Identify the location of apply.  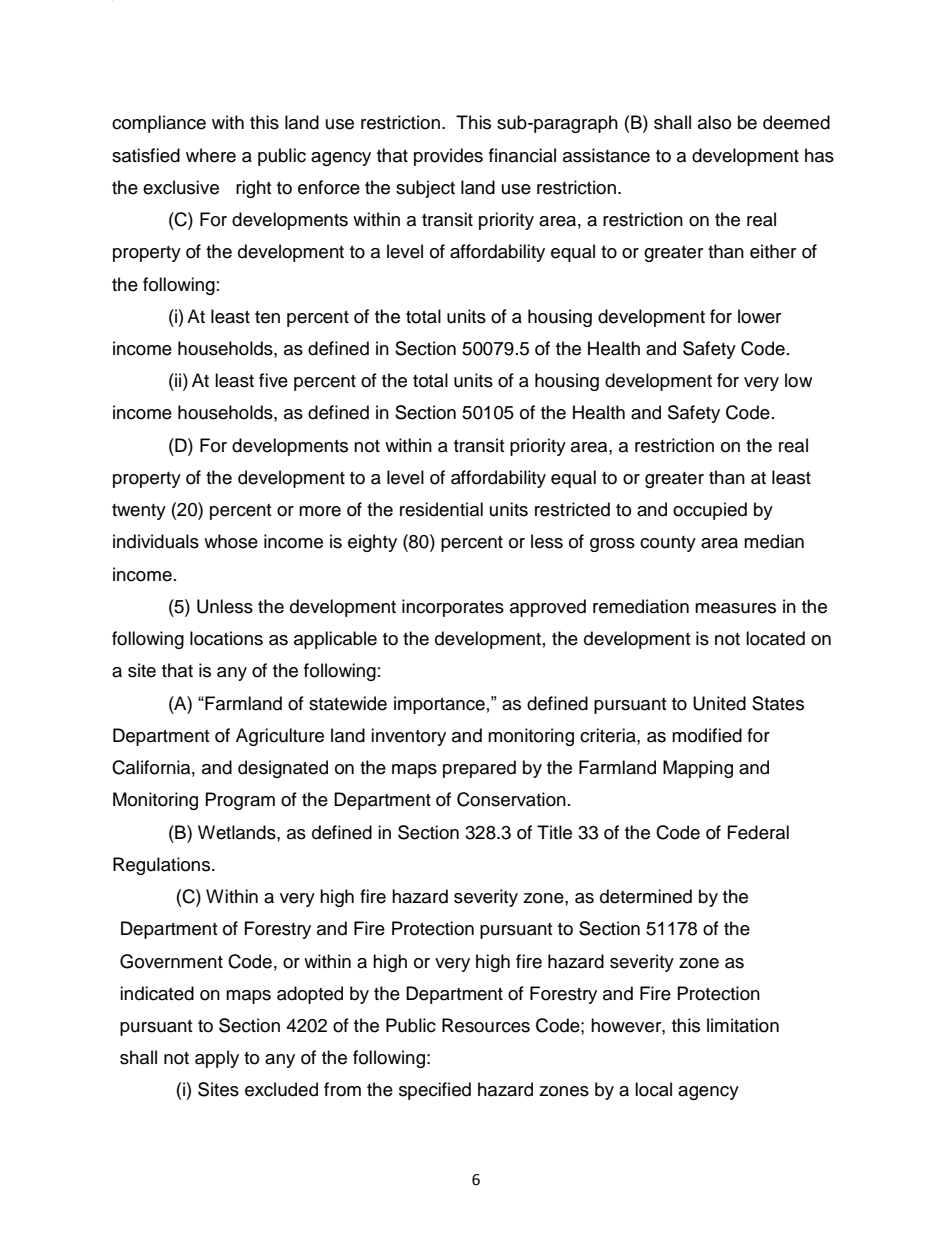
(217, 1059).
